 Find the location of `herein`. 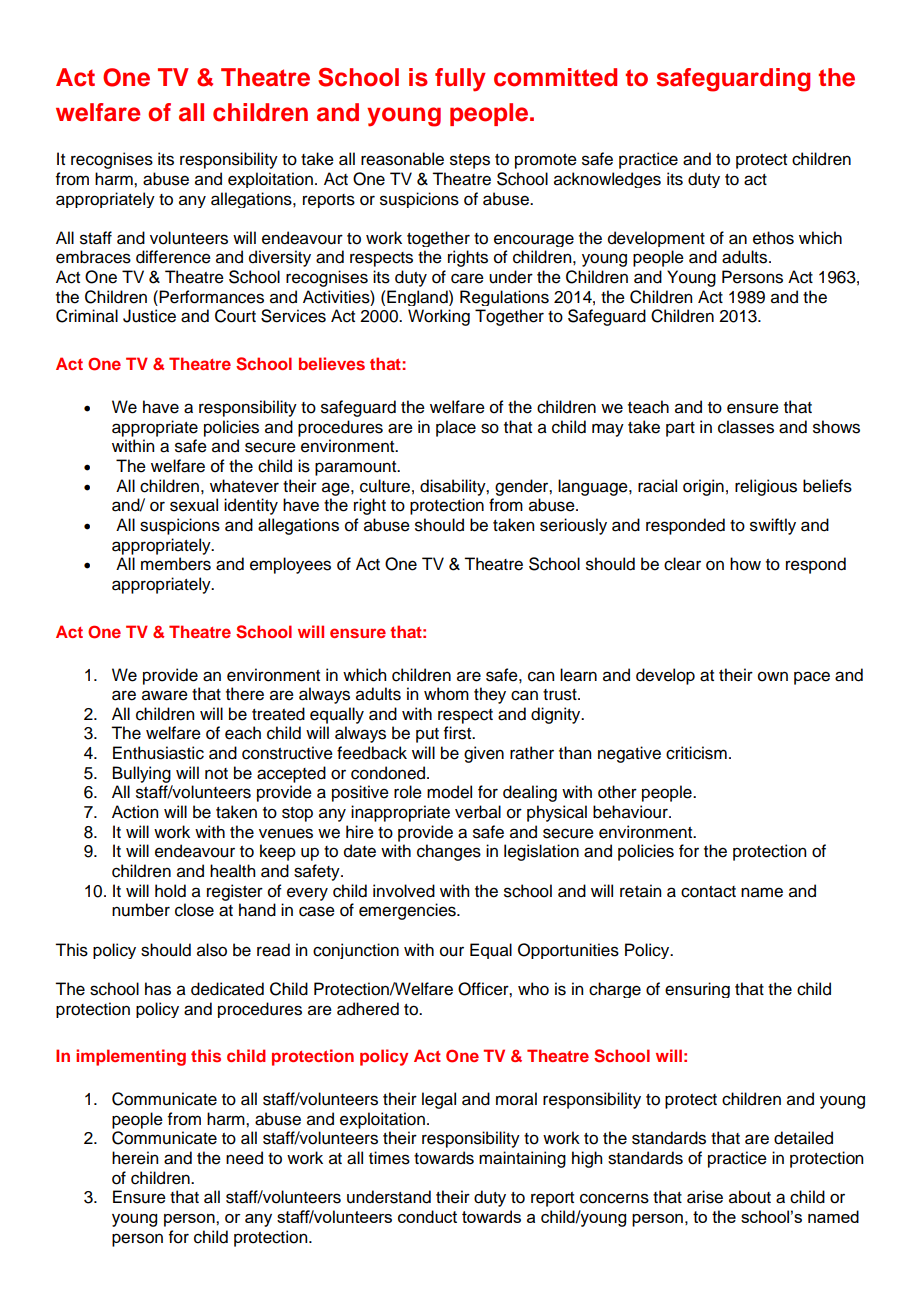

herein is located at coordinates (135, 1158).
